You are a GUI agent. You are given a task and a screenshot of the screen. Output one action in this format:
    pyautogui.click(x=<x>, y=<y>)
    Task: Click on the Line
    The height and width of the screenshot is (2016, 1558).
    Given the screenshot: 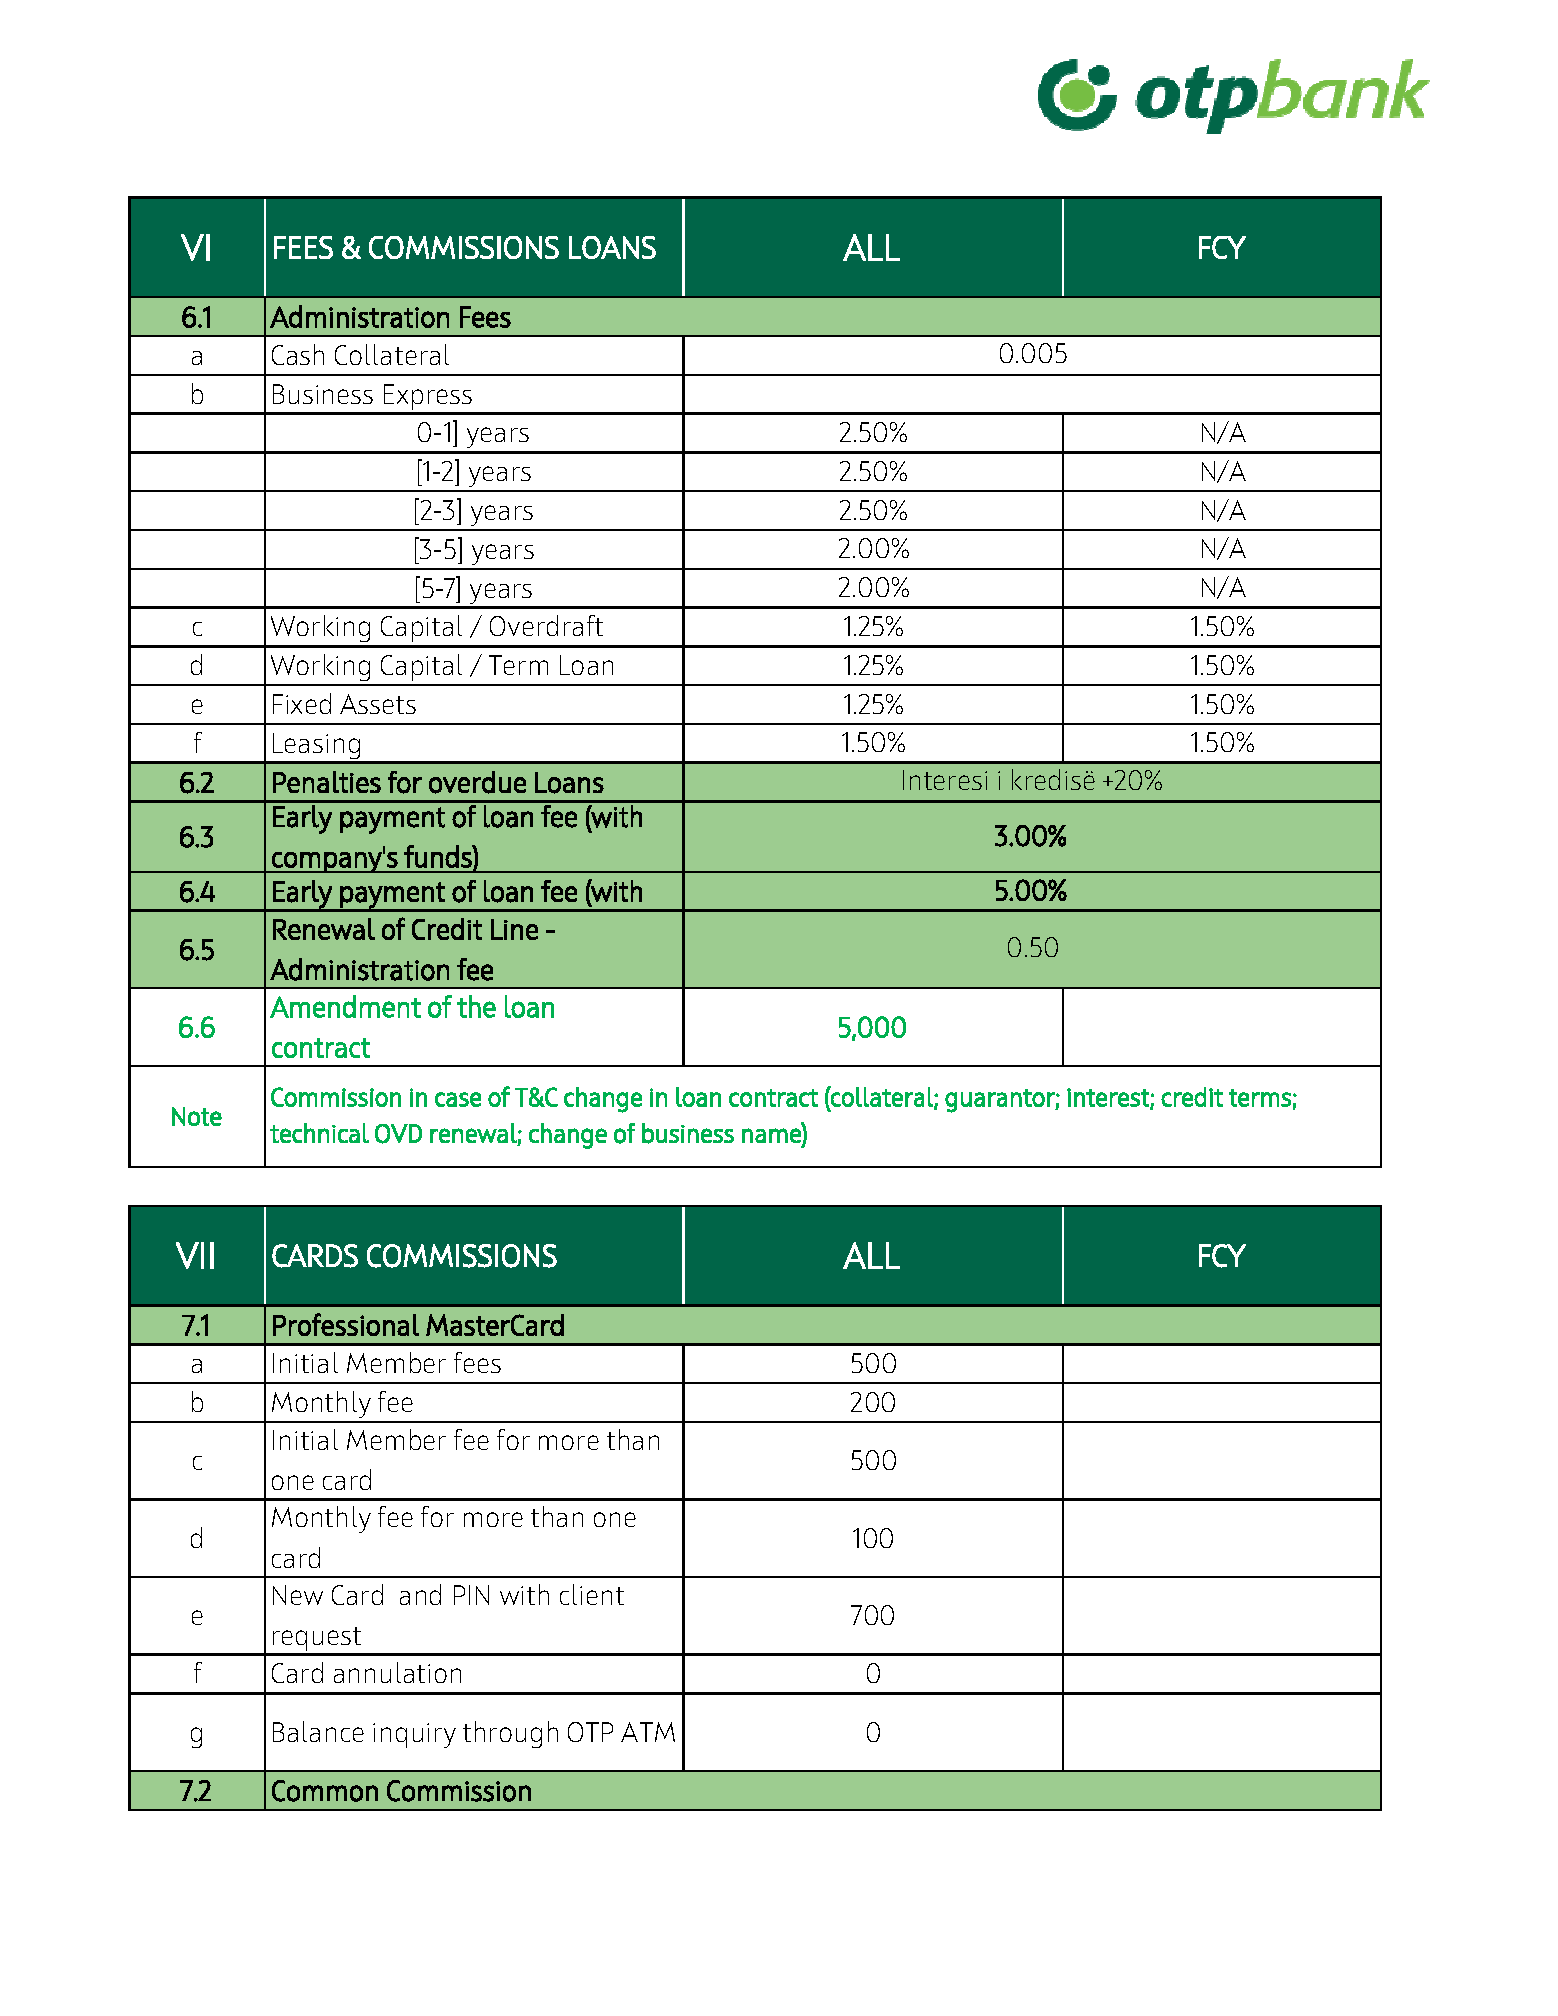 What is the action you would take?
    pyautogui.click(x=514, y=929)
